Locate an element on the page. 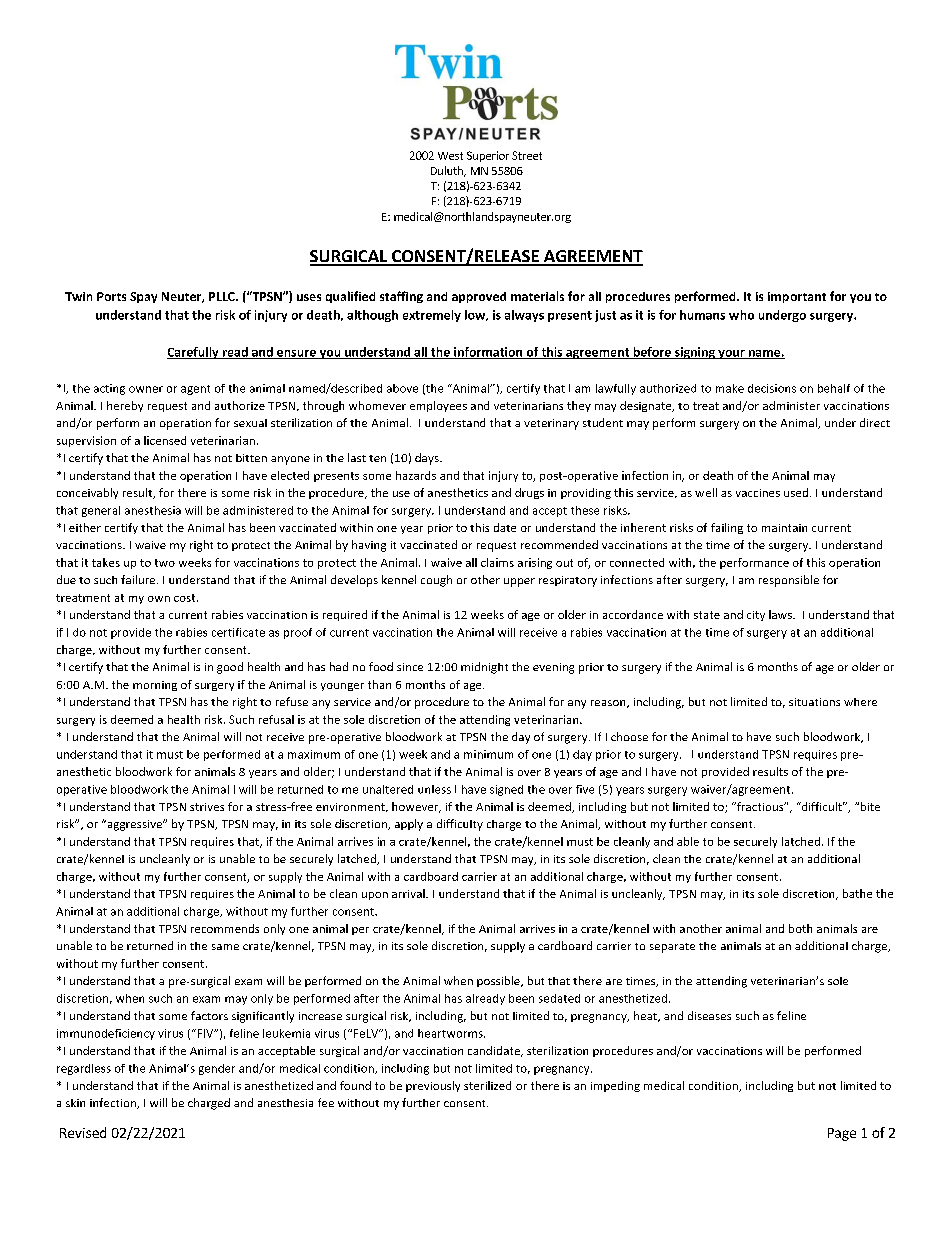 The image size is (952, 1233). arrival is located at coordinates (409, 893).
